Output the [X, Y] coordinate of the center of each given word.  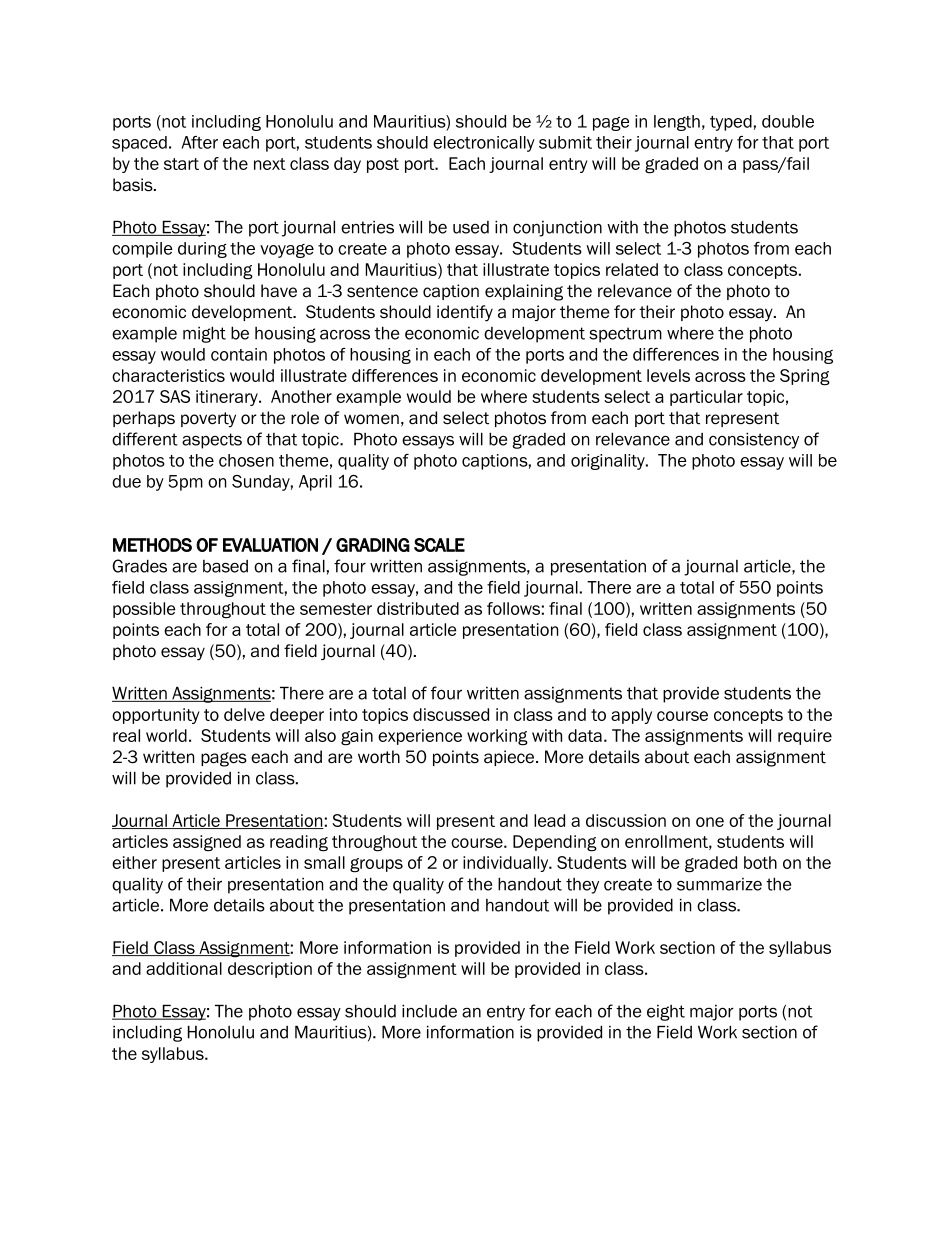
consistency [754, 440]
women [371, 419]
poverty [208, 420]
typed [731, 123]
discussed [451, 714]
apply [631, 716]
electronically [484, 144]
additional [184, 968]
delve [244, 714]
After [200, 142]
